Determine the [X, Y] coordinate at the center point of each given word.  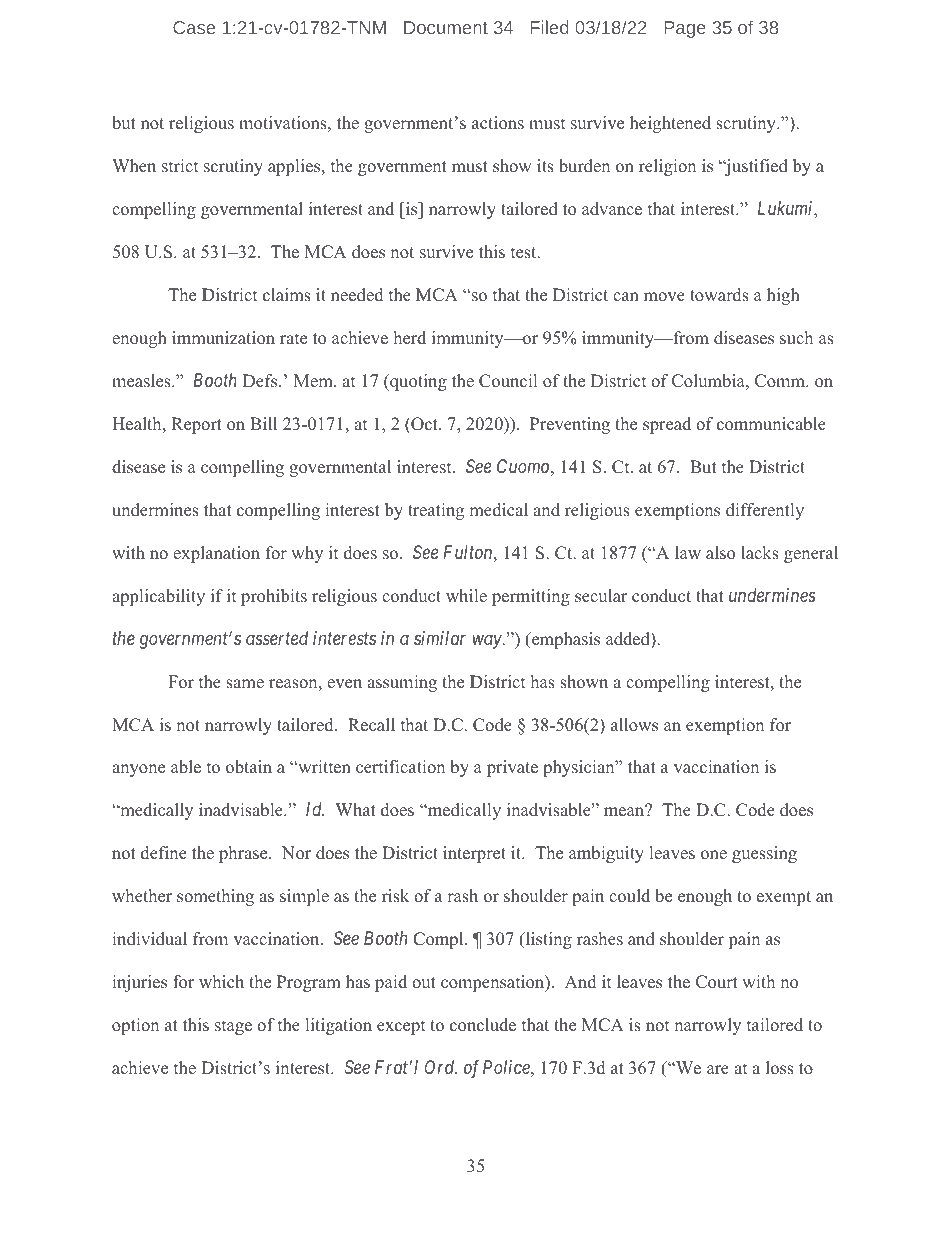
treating [436, 511]
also [720, 552]
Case [194, 27]
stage [233, 1027]
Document [446, 27]
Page [685, 29]
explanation [216, 554]
